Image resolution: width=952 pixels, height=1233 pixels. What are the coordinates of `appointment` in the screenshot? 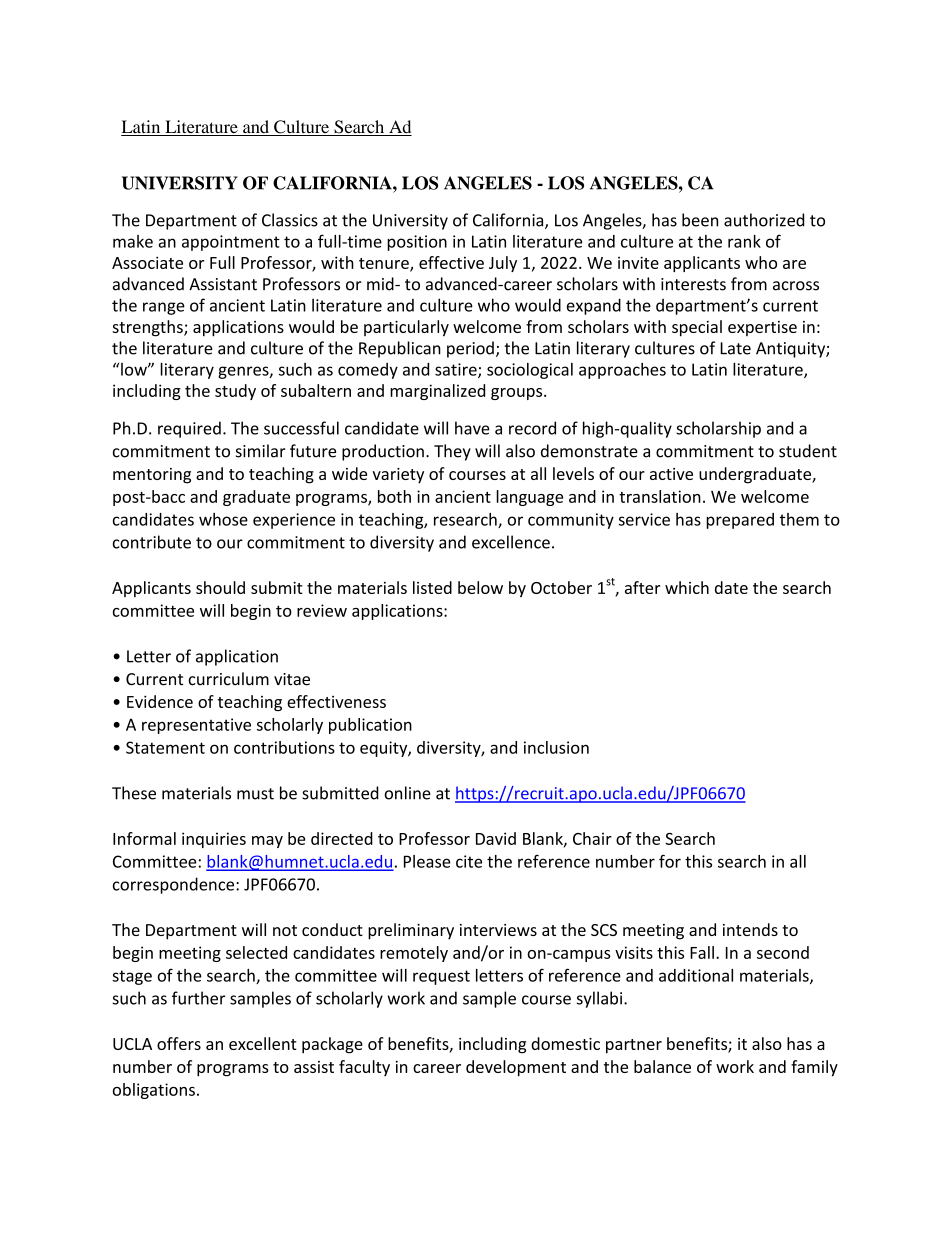 It's located at (231, 243).
